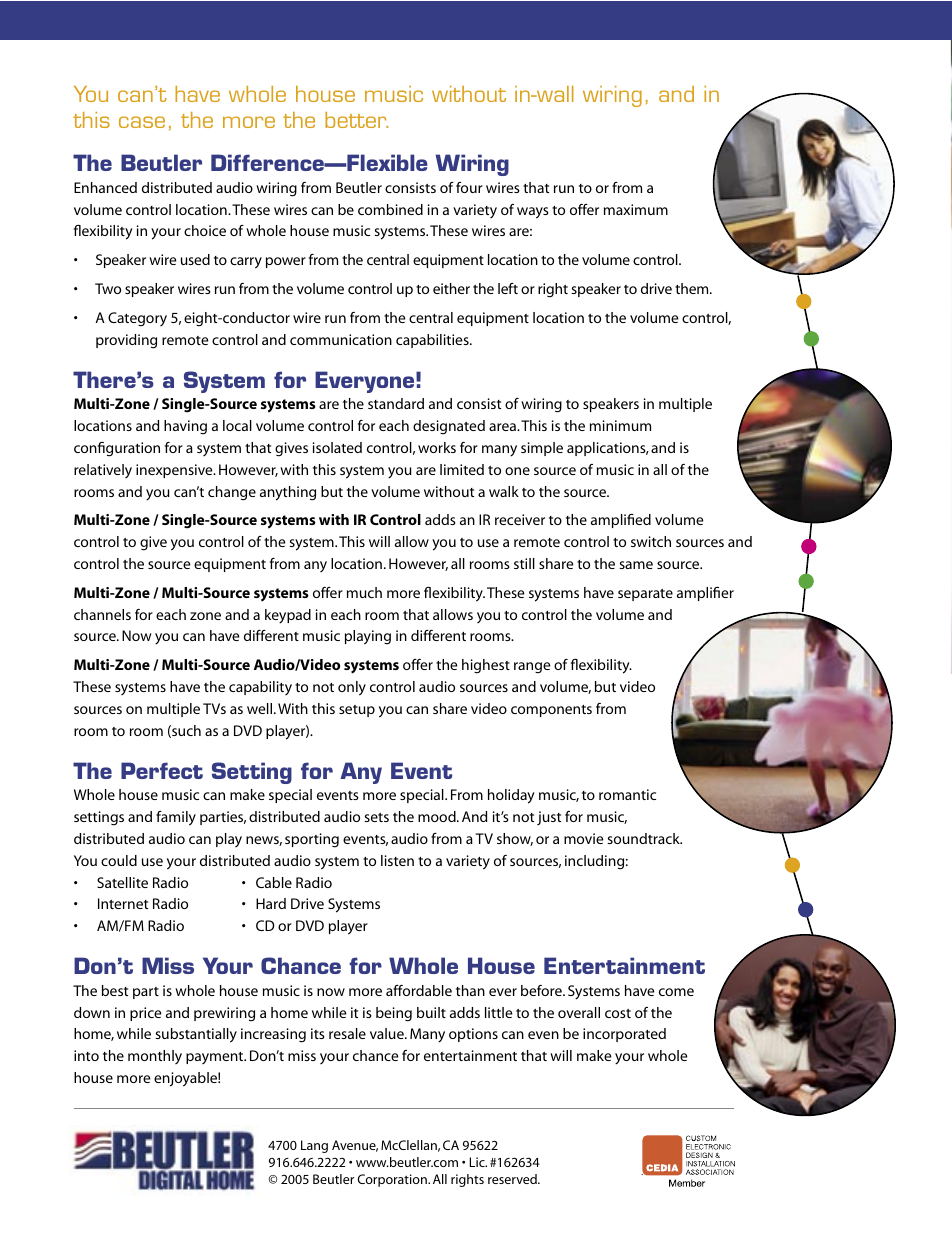 Image resolution: width=952 pixels, height=1233 pixels. I want to click on separate, so click(645, 595).
